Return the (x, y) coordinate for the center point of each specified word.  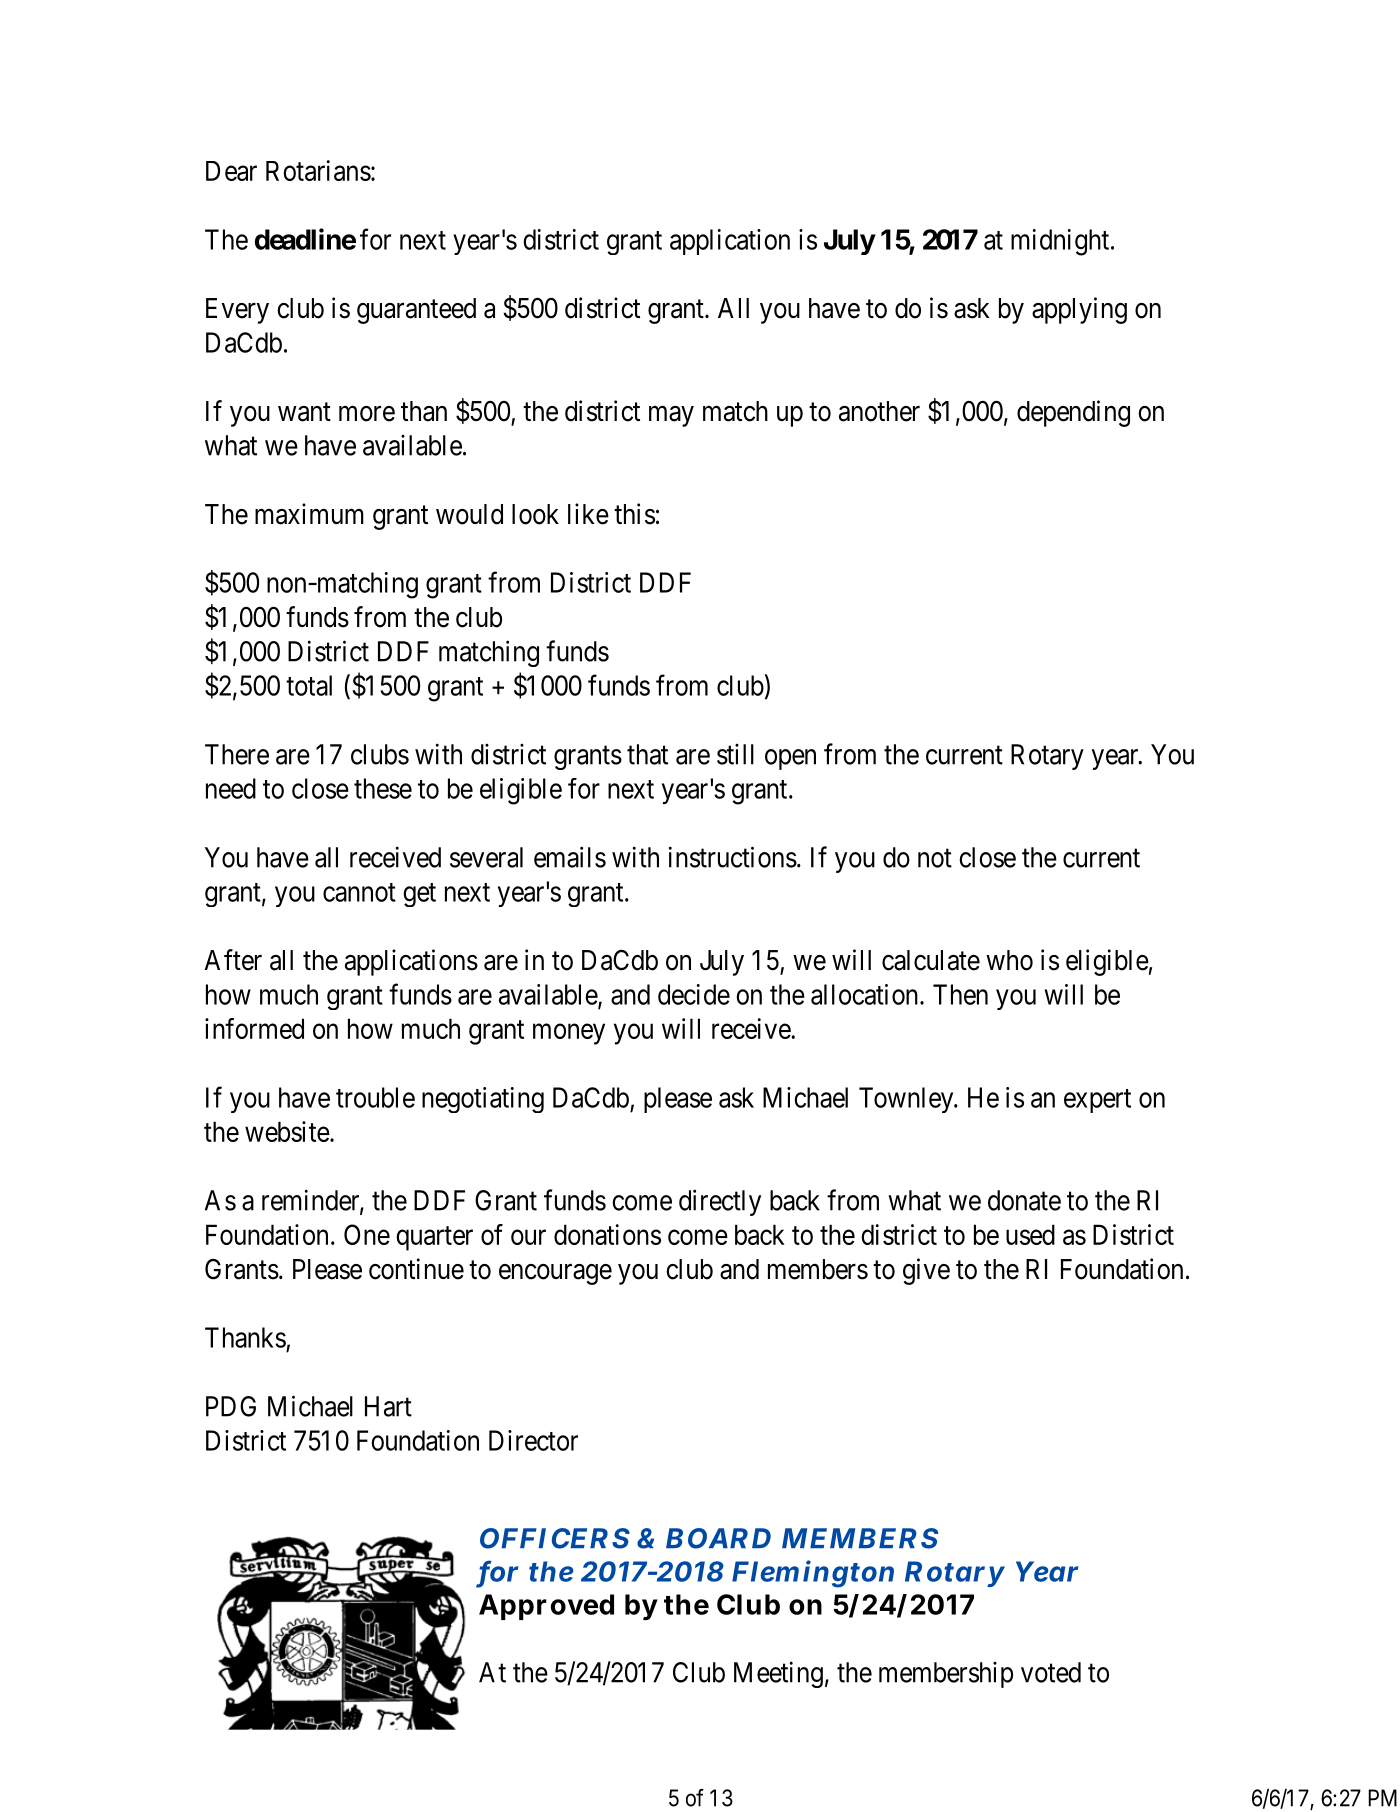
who (1009, 960)
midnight (1061, 242)
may (671, 416)
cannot (359, 892)
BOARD (718, 1538)
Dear (231, 171)
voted (1051, 1672)
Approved (546, 1607)
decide (694, 994)
